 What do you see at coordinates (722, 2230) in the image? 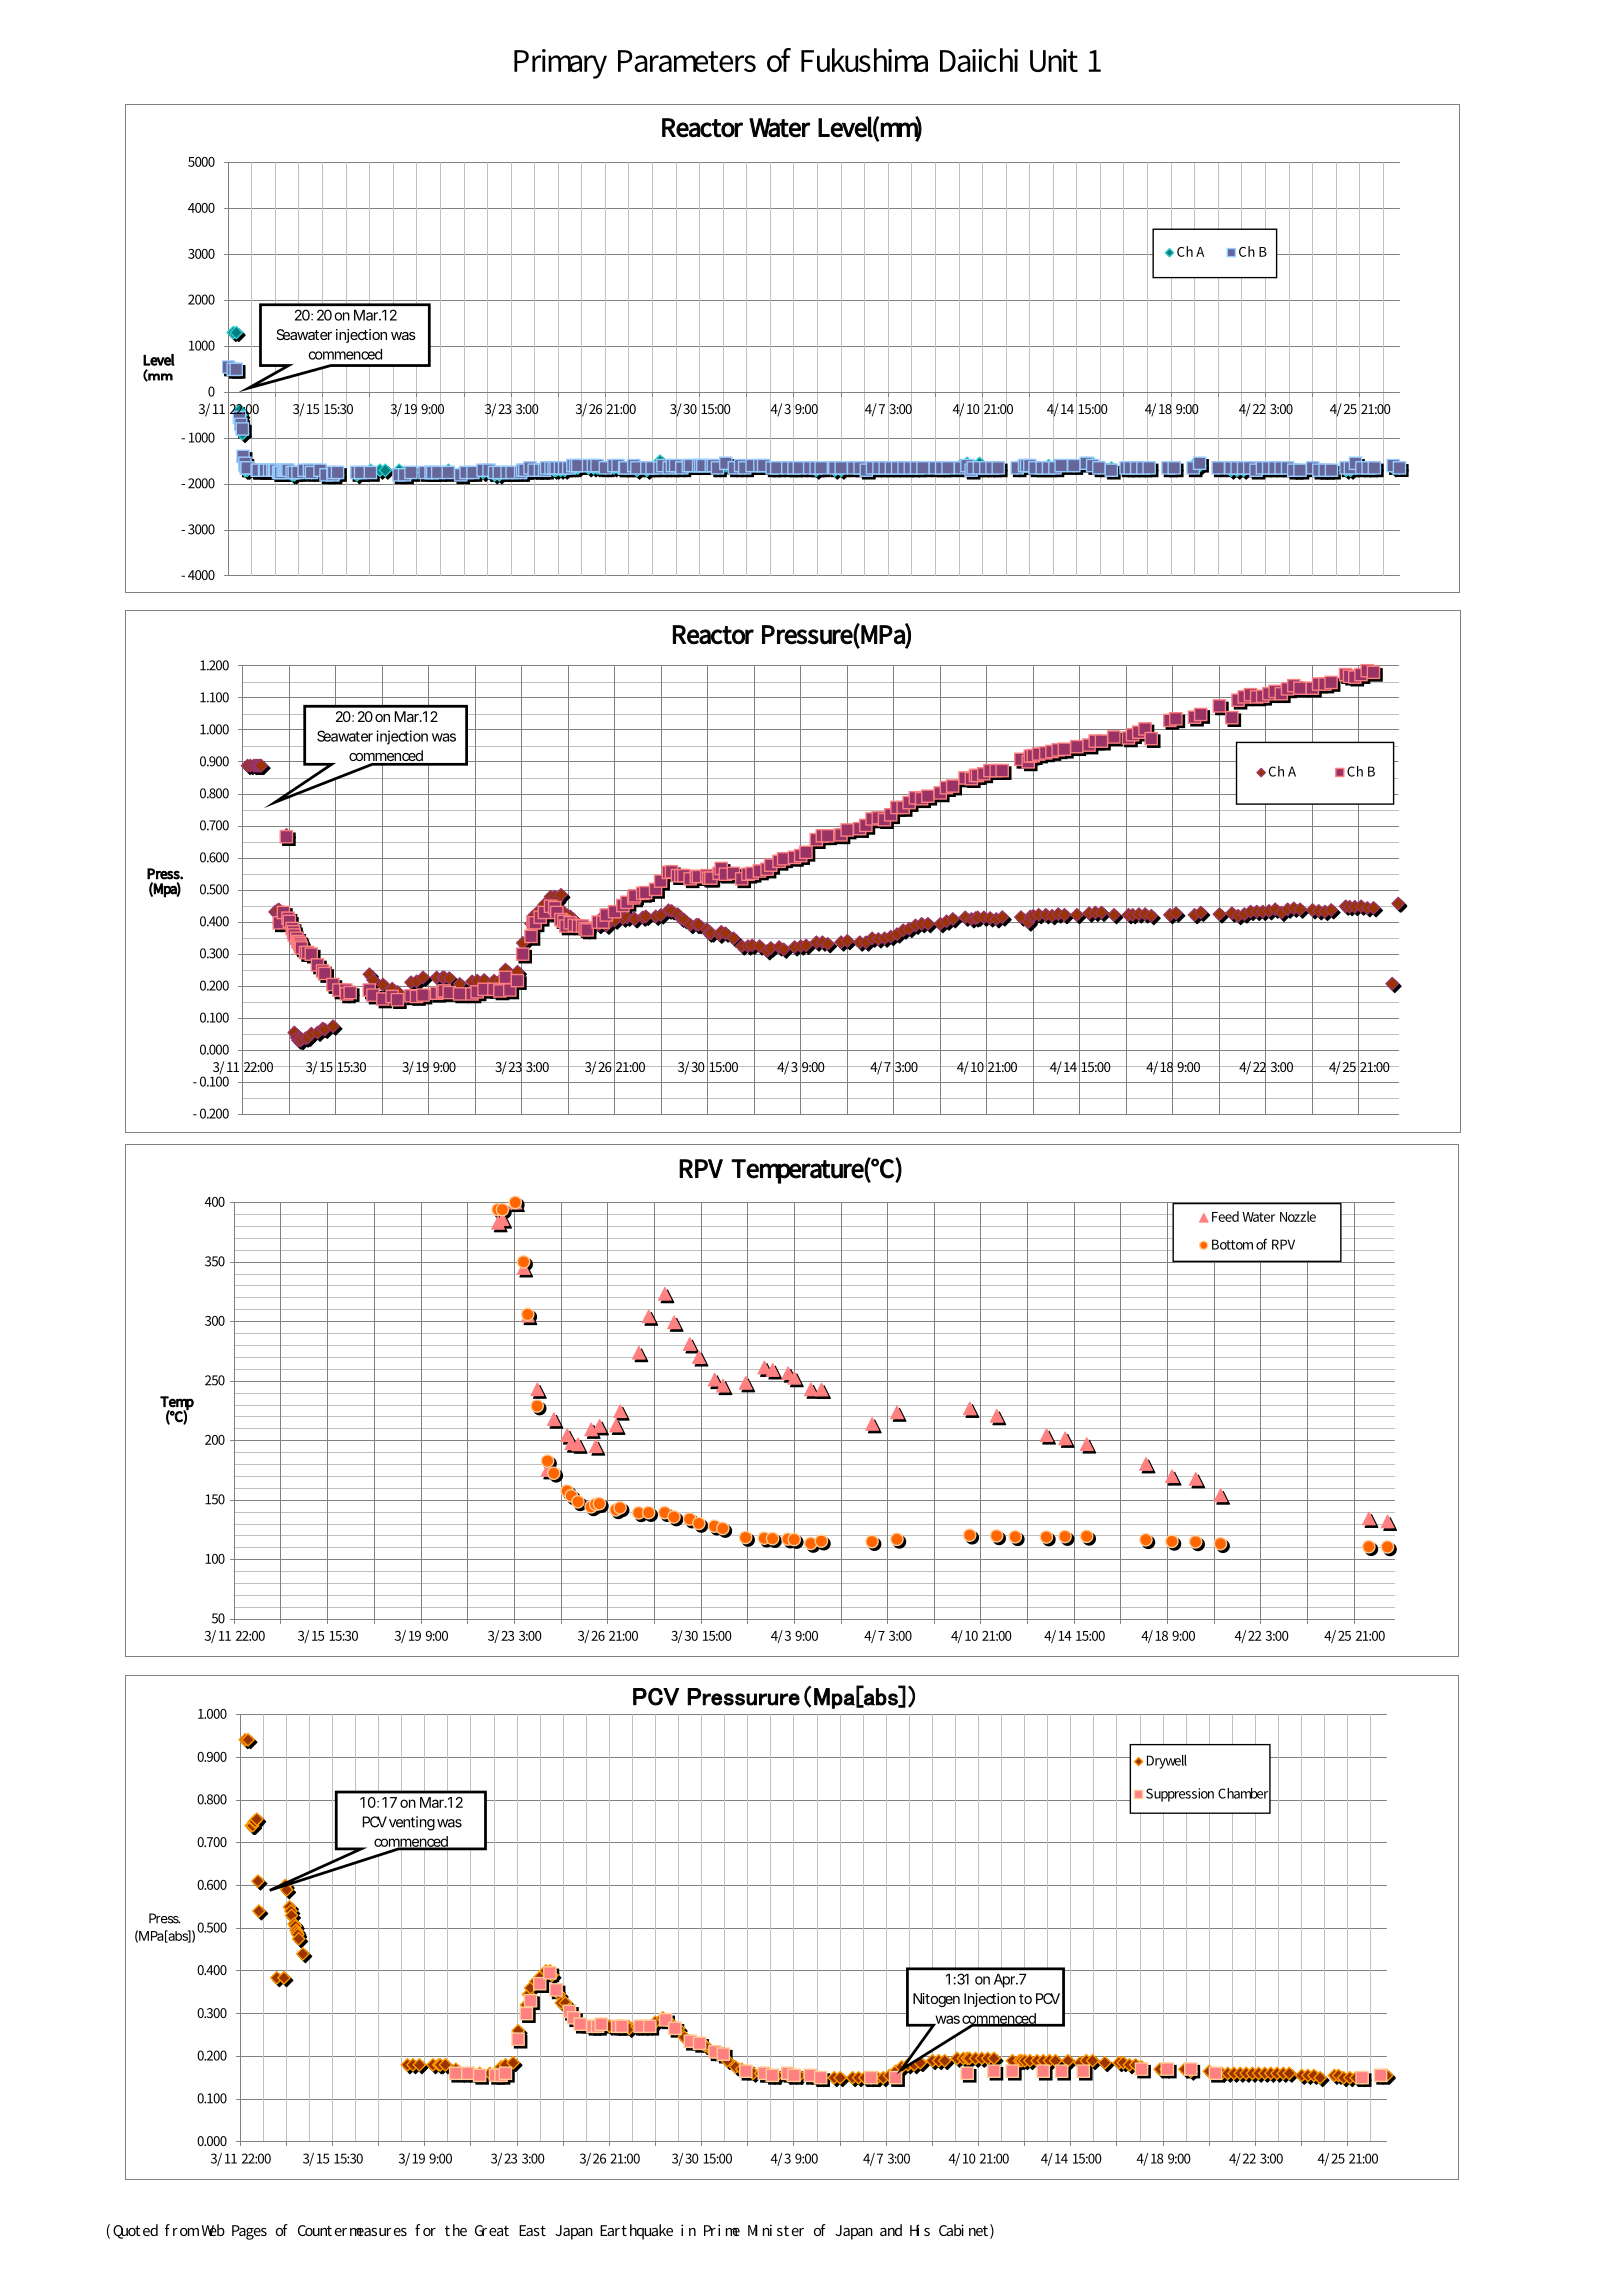
I see `Prime` at bounding box center [722, 2230].
